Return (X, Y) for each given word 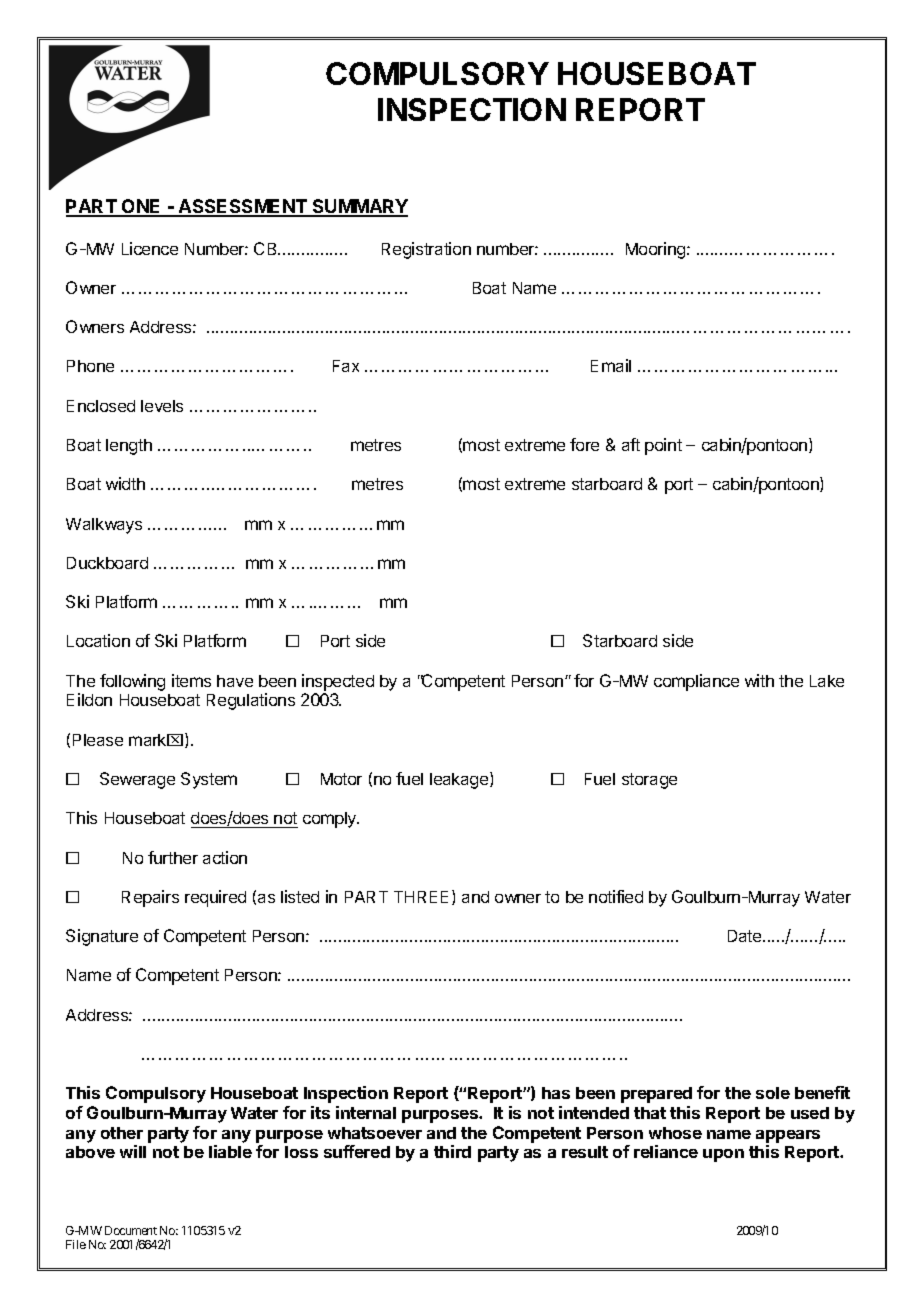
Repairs (150, 898)
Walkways (104, 526)
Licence (150, 248)
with (759, 680)
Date (746, 936)
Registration (426, 250)
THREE (421, 897)
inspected (338, 682)
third (452, 1151)
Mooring (657, 250)
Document (131, 1230)
